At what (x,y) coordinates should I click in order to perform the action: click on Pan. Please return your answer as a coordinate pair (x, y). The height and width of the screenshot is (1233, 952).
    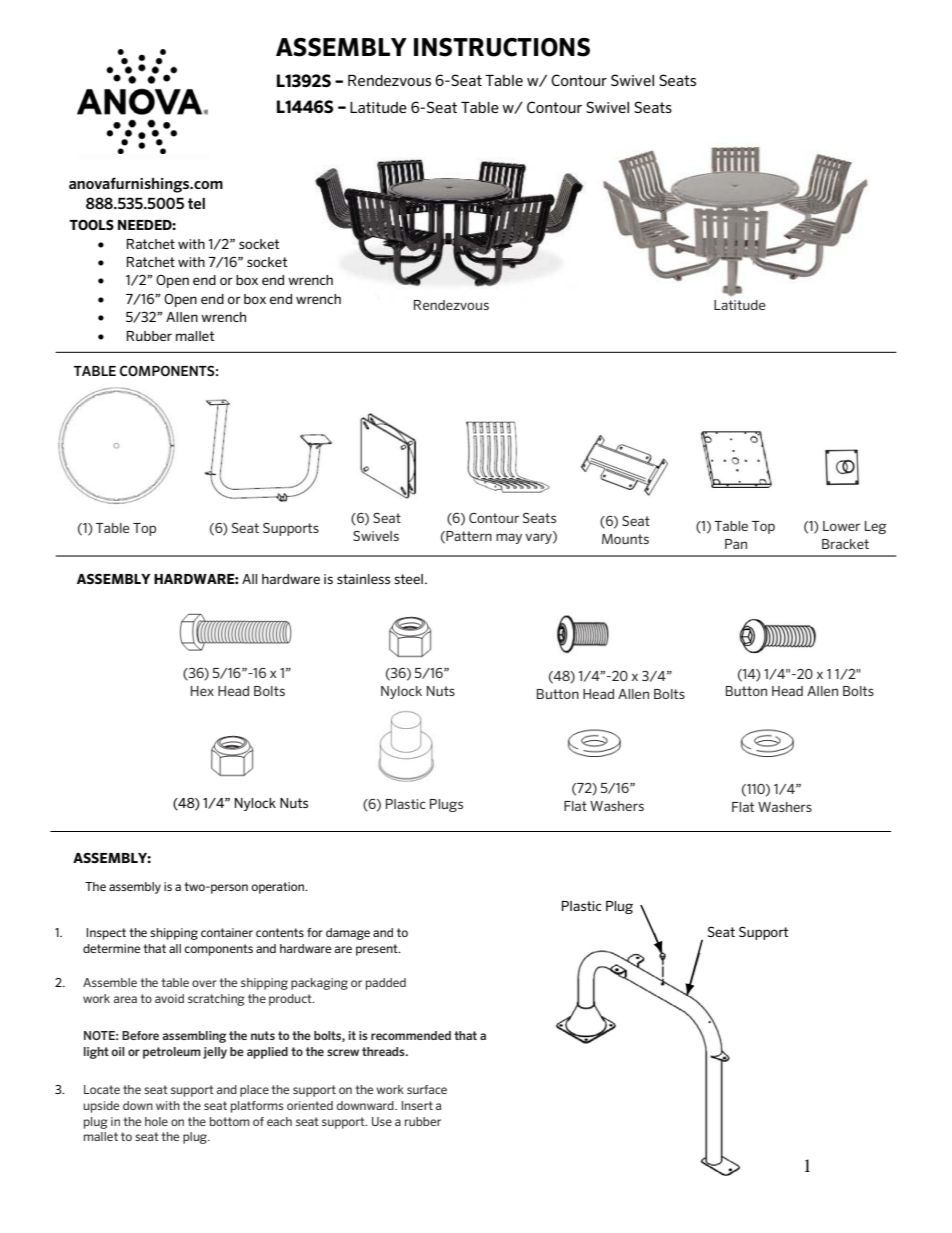
    Looking at the image, I should click on (736, 544).
